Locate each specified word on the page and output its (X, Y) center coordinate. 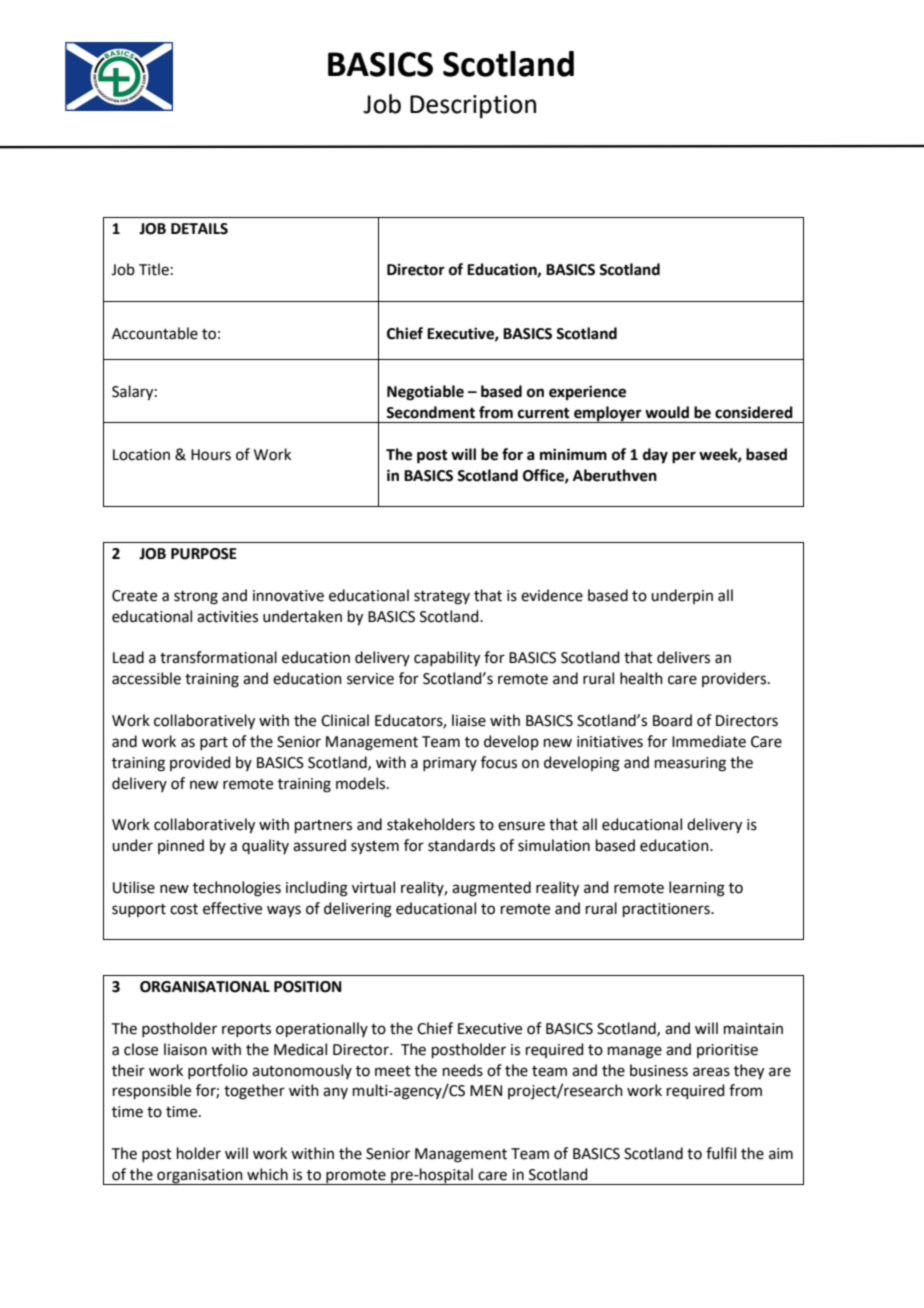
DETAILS (199, 229)
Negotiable (425, 393)
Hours (211, 455)
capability (447, 659)
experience (587, 393)
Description (473, 107)
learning (697, 889)
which (267, 1174)
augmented (491, 889)
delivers (683, 657)
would (667, 412)
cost (184, 909)
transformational (218, 657)
